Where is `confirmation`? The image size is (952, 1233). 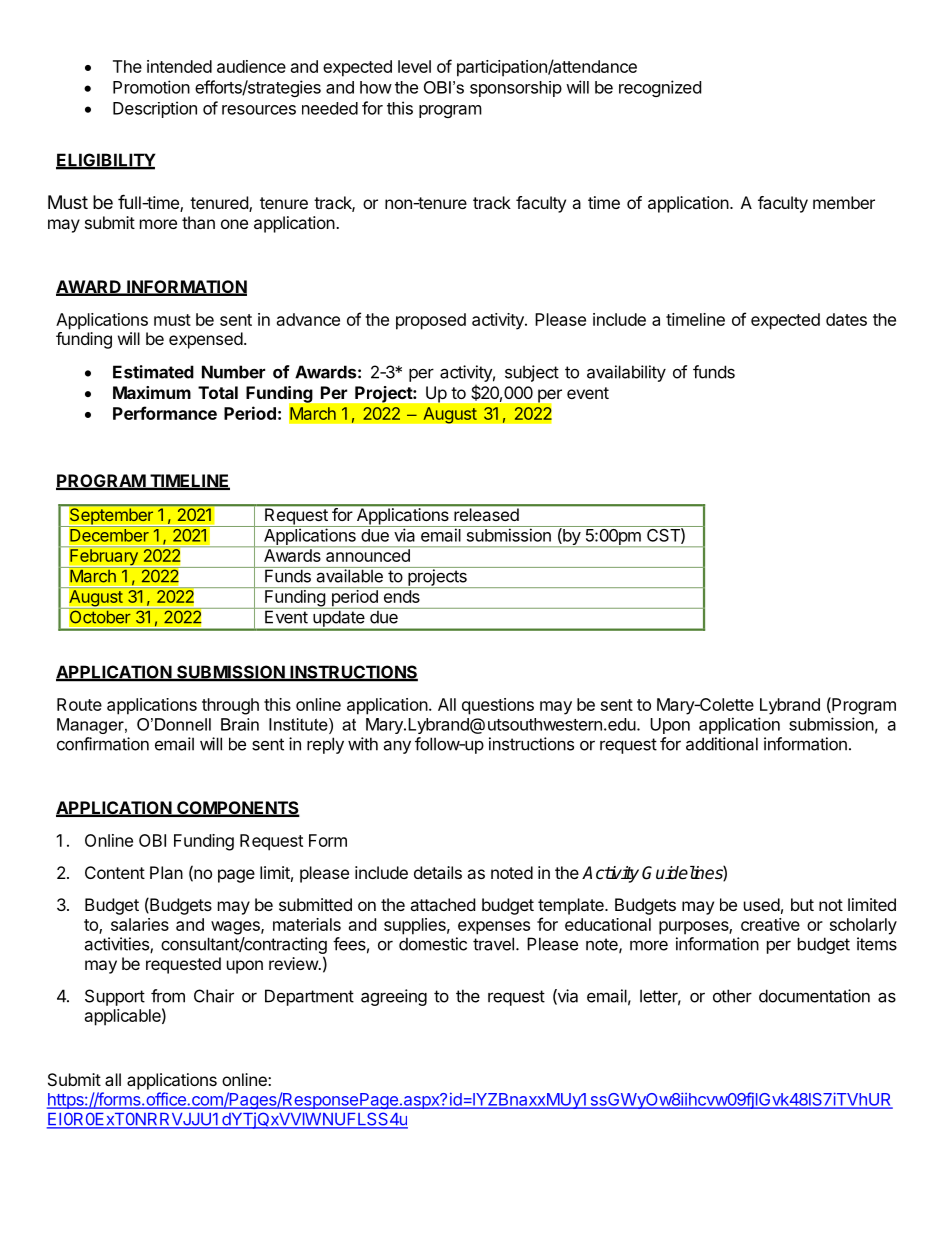
confirmation is located at coordinates (103, 744).
